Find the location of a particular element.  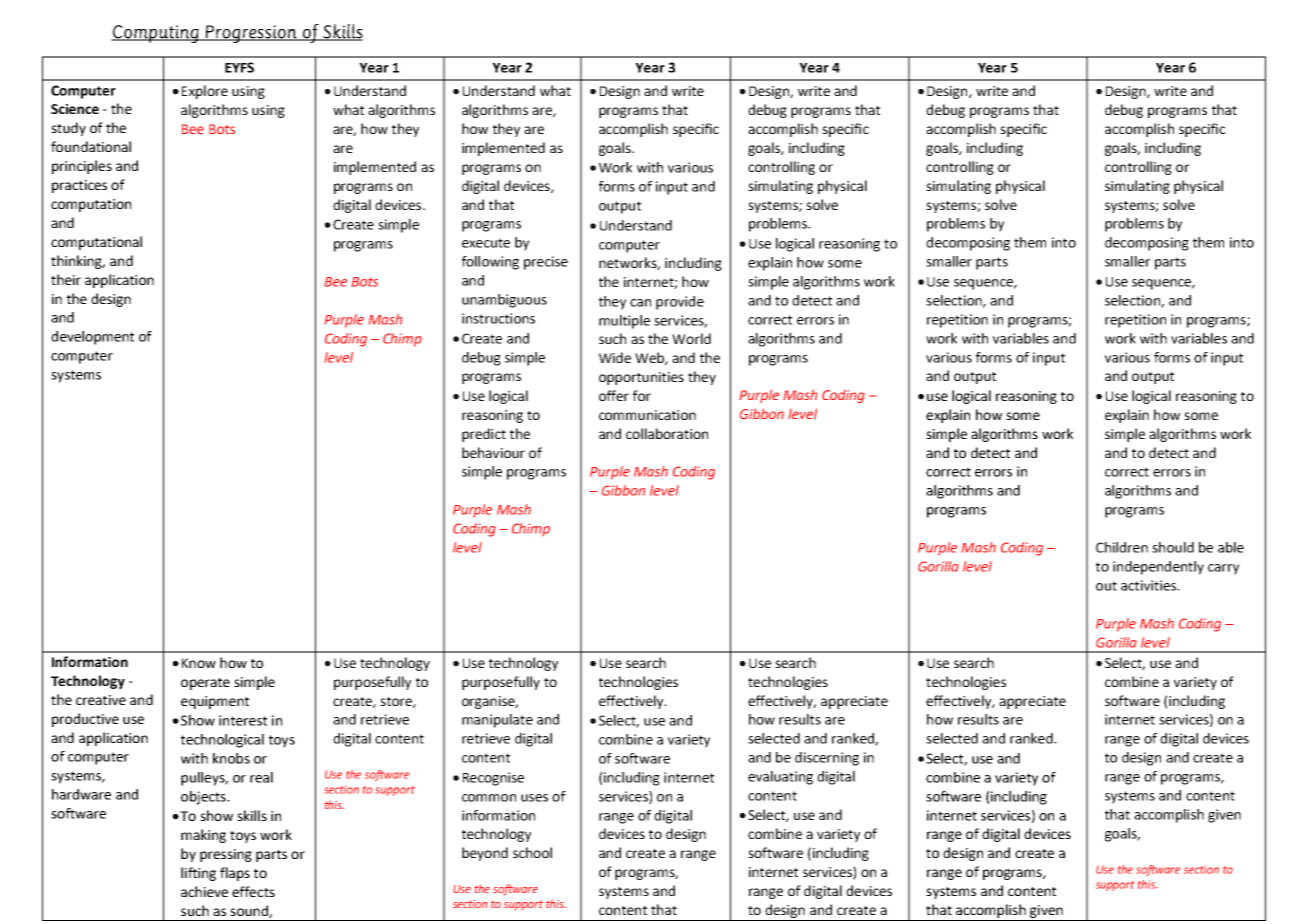

execute is located at coordinates (486, 243).
